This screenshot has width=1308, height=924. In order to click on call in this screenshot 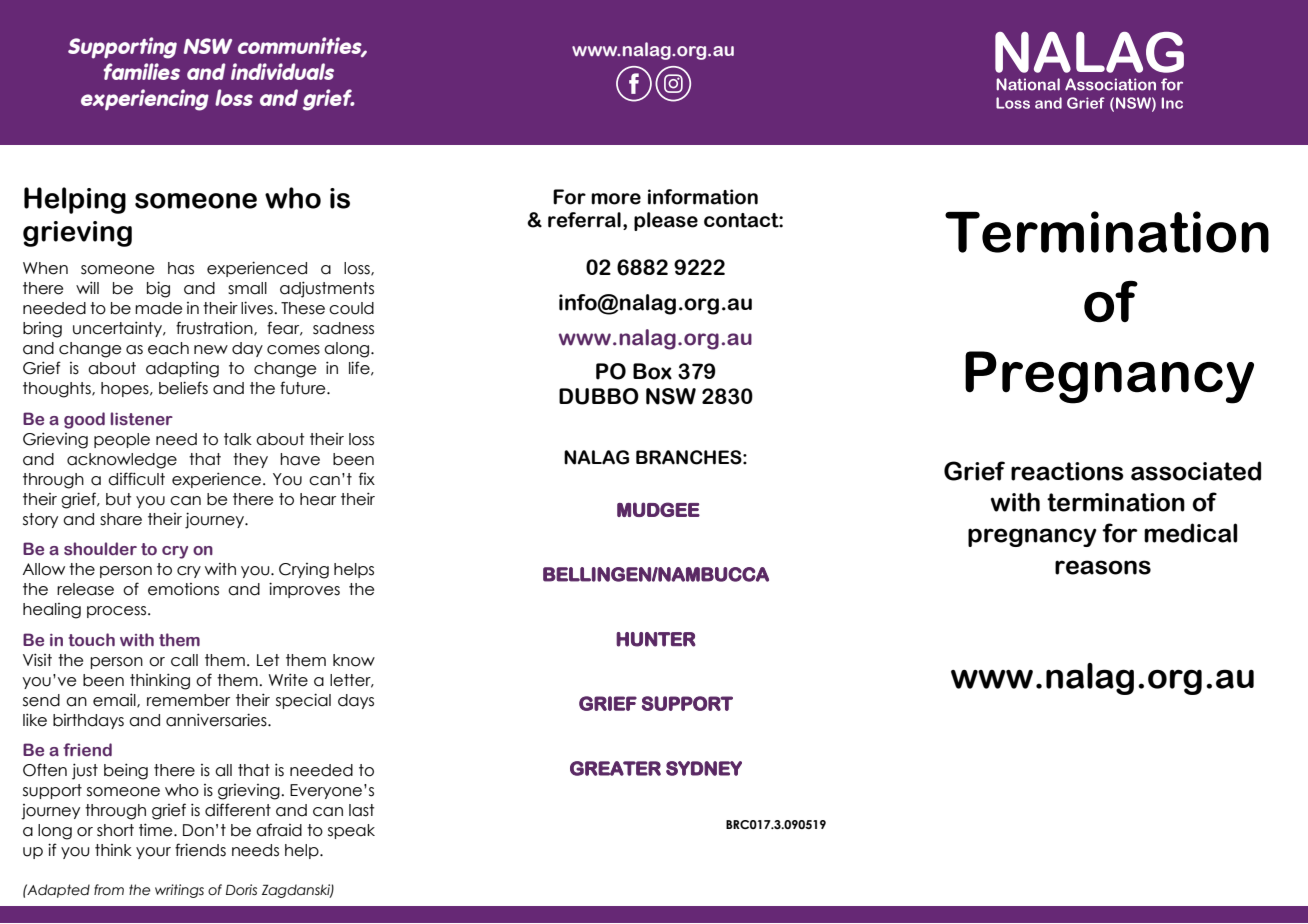, I will do `click(184, 660)`.
